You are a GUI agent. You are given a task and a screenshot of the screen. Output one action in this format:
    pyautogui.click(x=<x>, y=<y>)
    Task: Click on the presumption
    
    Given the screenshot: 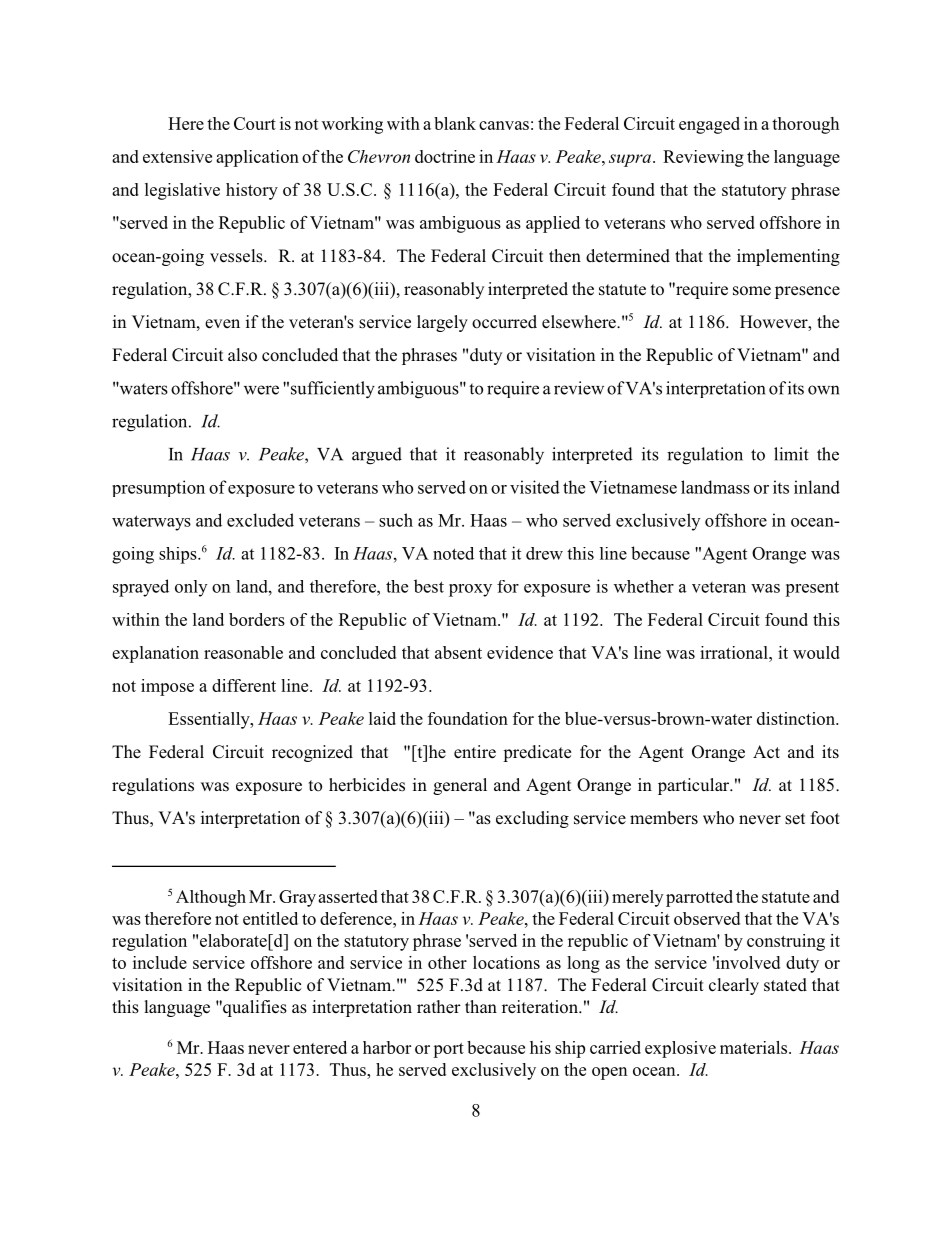 What is the action you would take?
    pyautogui.click(x=158, y=488)
